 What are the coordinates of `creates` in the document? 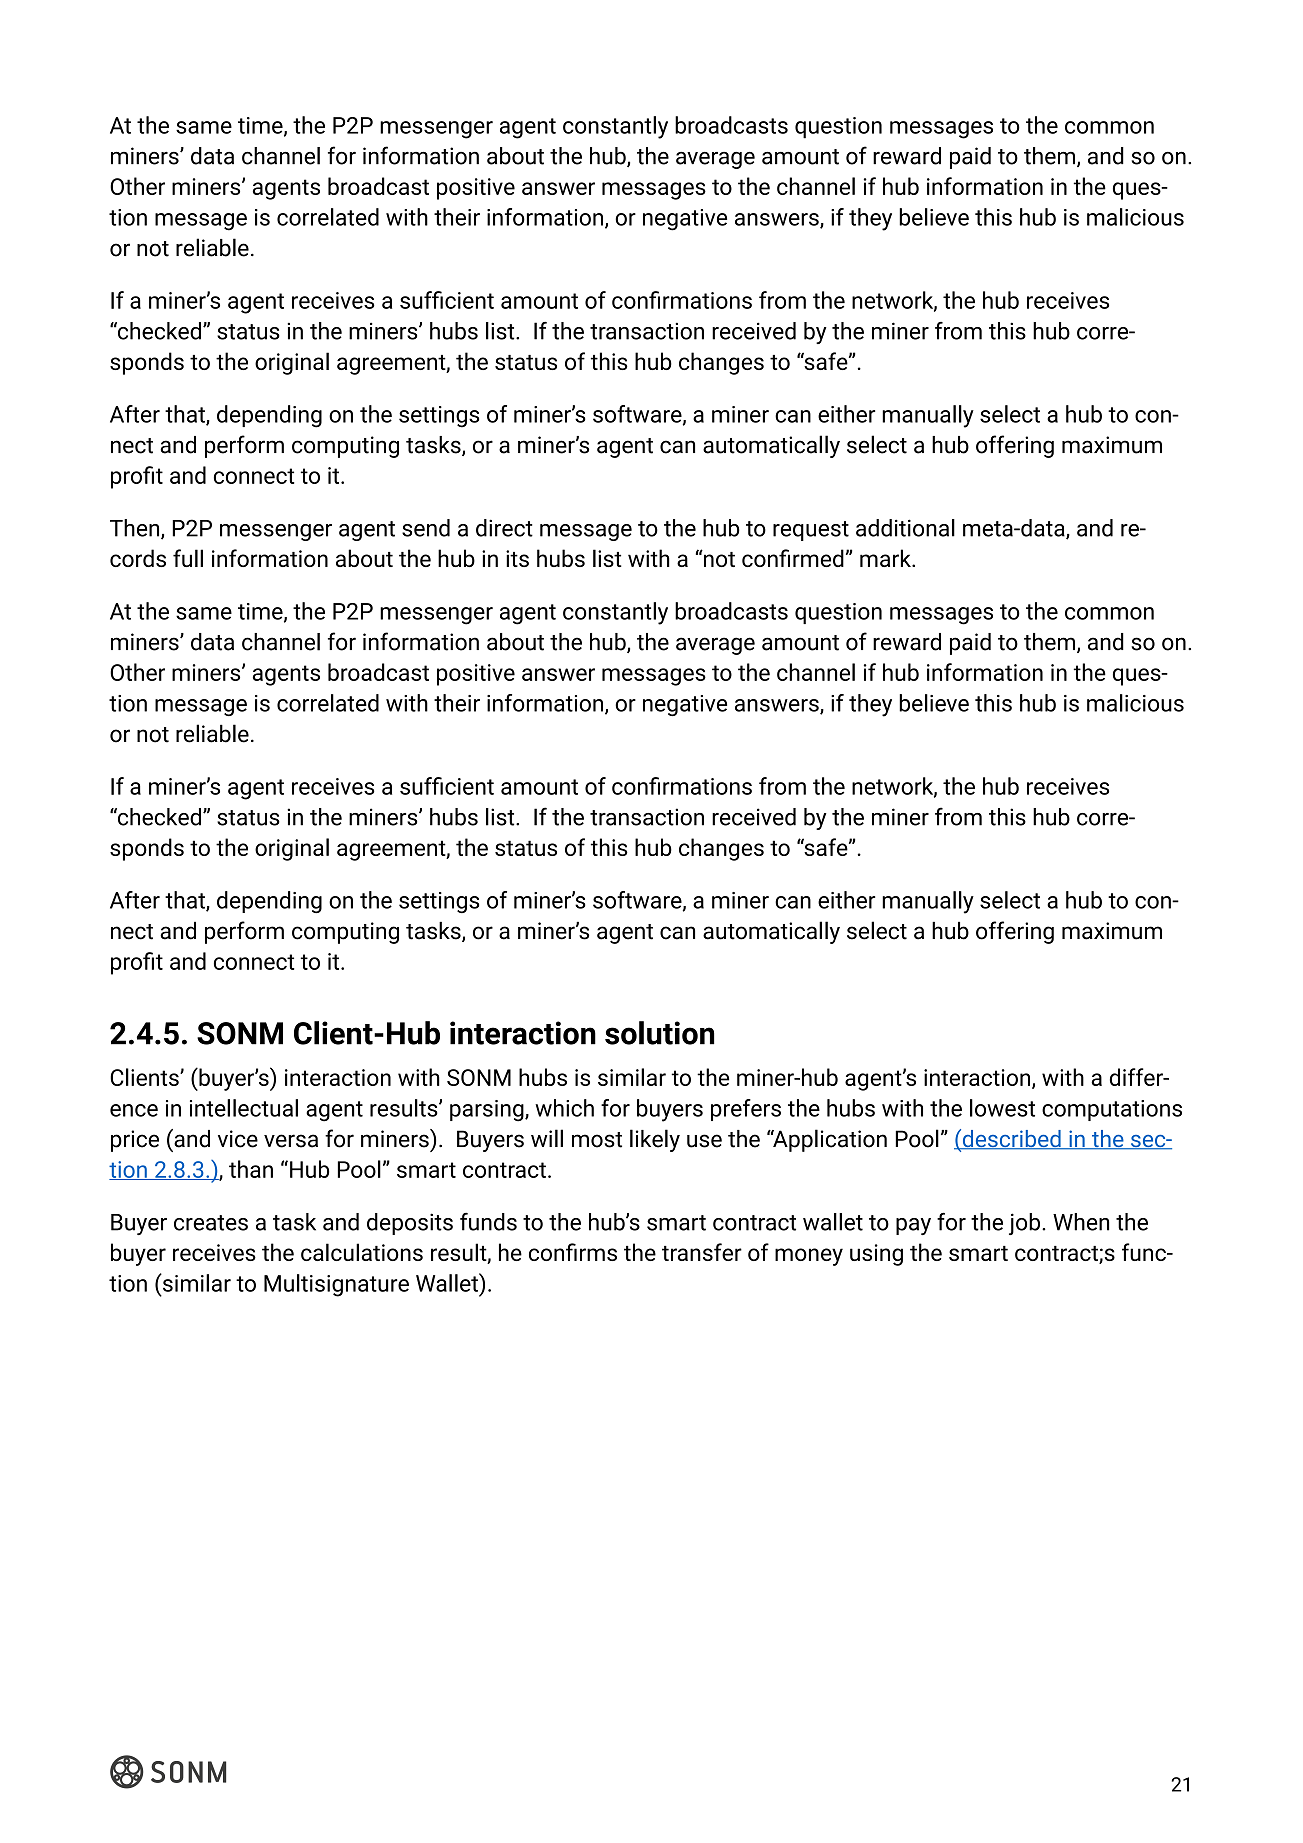 It's located at (211, 1223).
